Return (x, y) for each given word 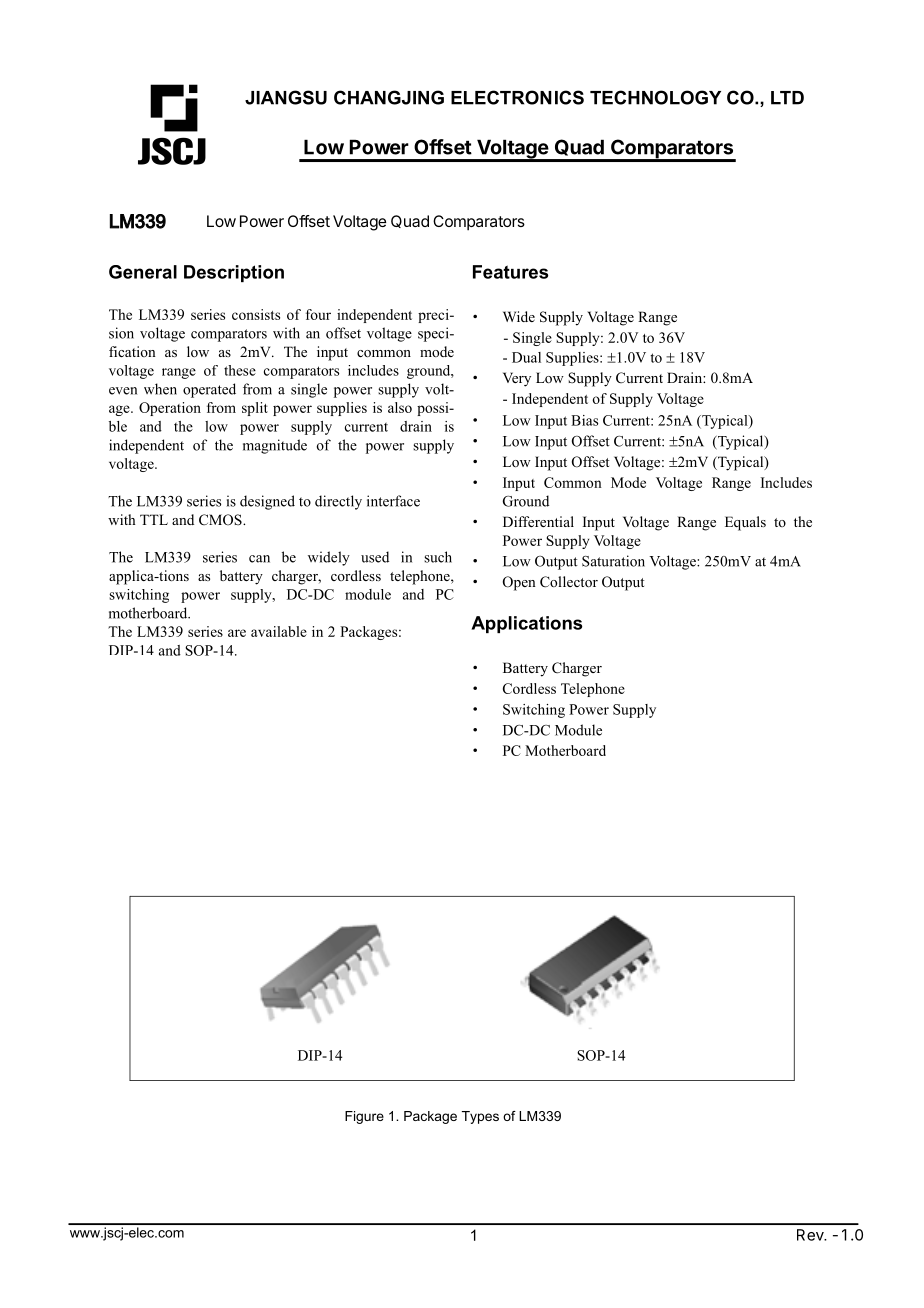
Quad (579, 147)
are (237, 633)
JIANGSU (286, 97)
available (279, 631)
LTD (787, 98)
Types (480, 1117)
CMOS (221, 520)
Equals (745, 523)
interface (393, 501)
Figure (364, 1117)
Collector (569, 582)
